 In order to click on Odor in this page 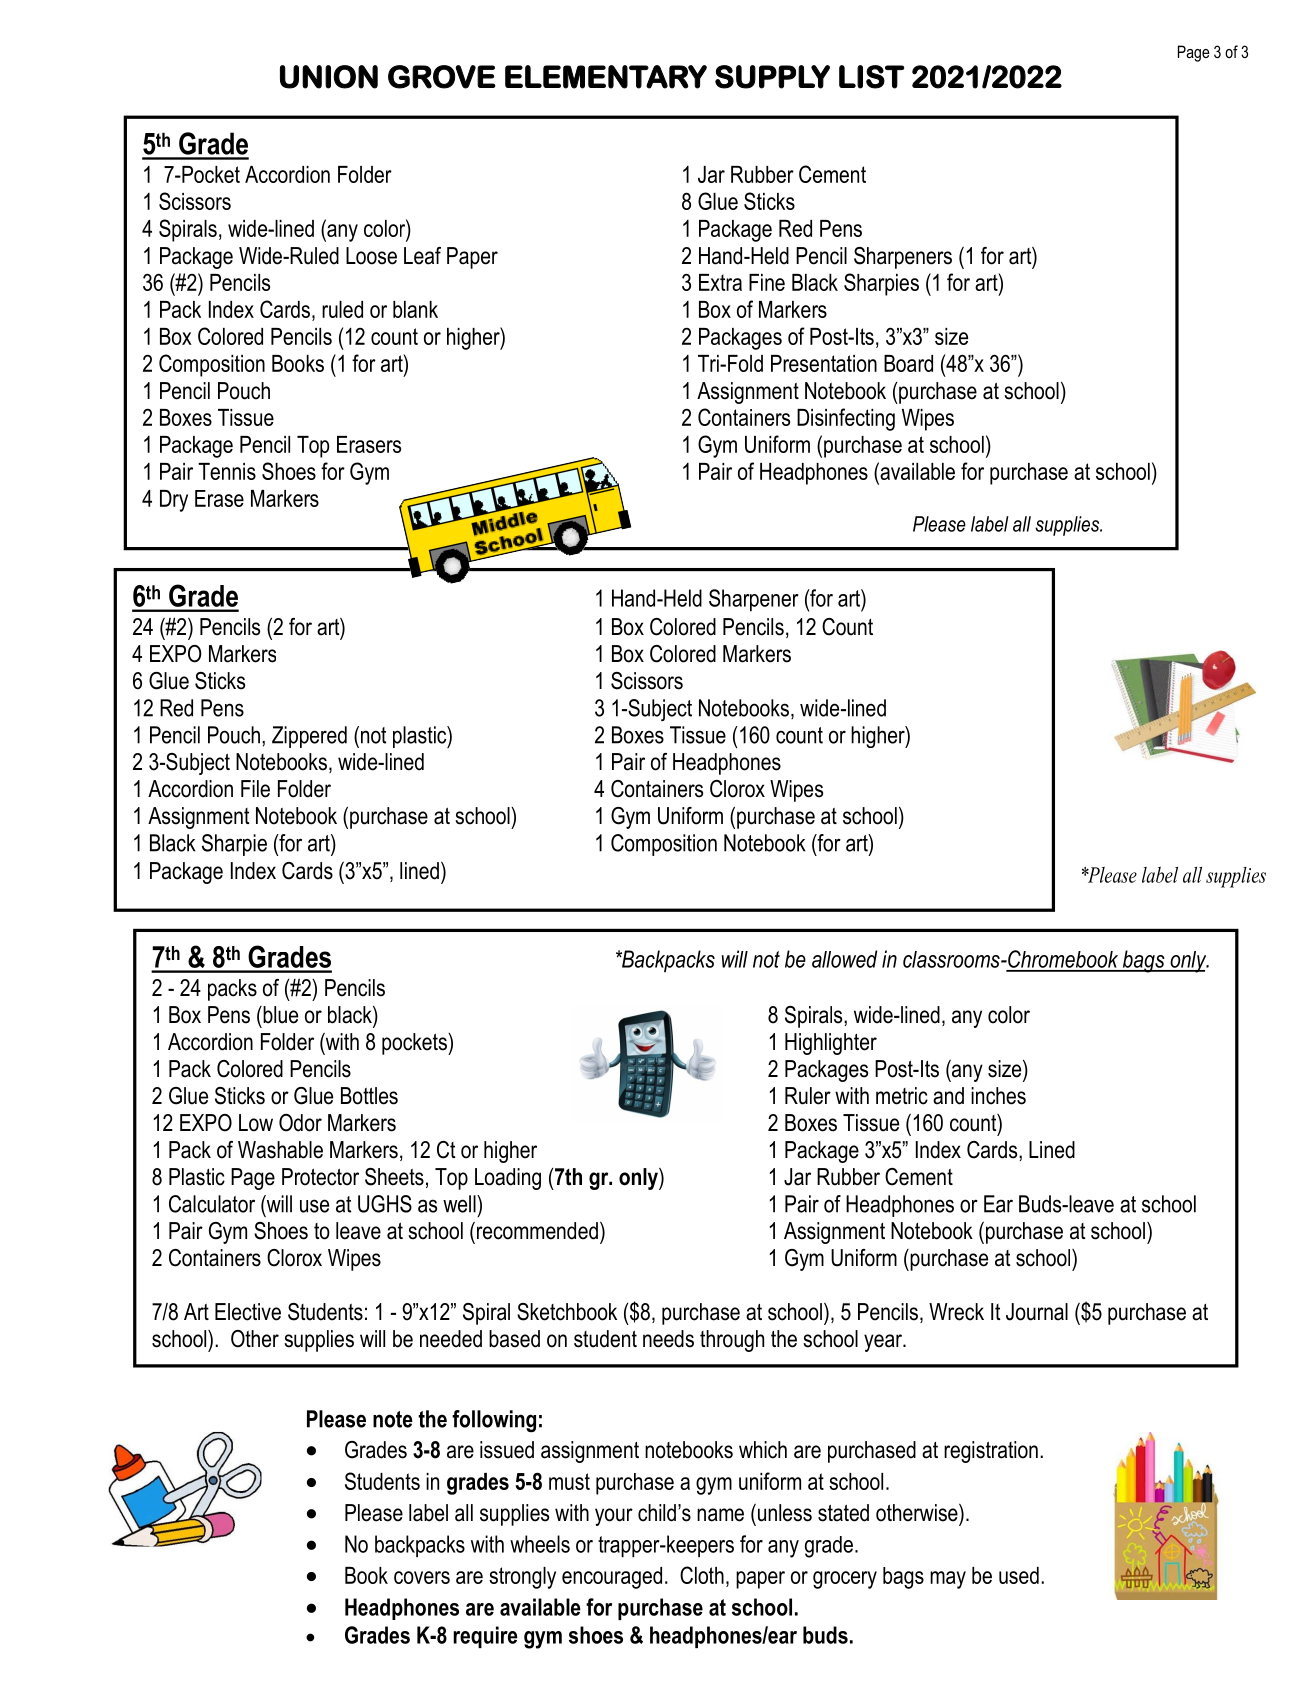, I will do `click(300, 1123)`.
